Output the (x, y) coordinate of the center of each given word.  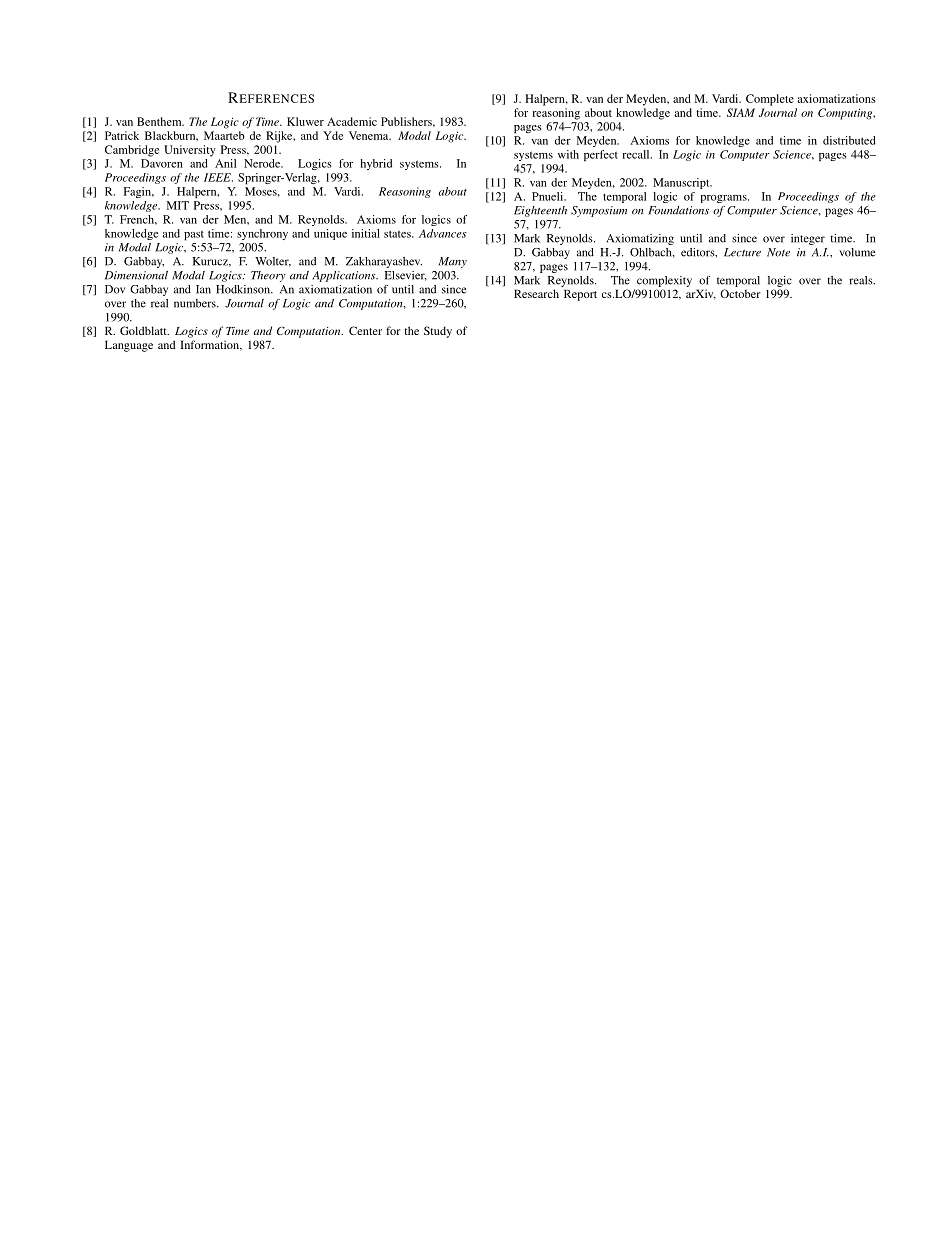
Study (438, 332)
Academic (352, 121)
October (740, 293)
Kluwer (305, 121)
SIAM (741, 112)
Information (211, 345)
